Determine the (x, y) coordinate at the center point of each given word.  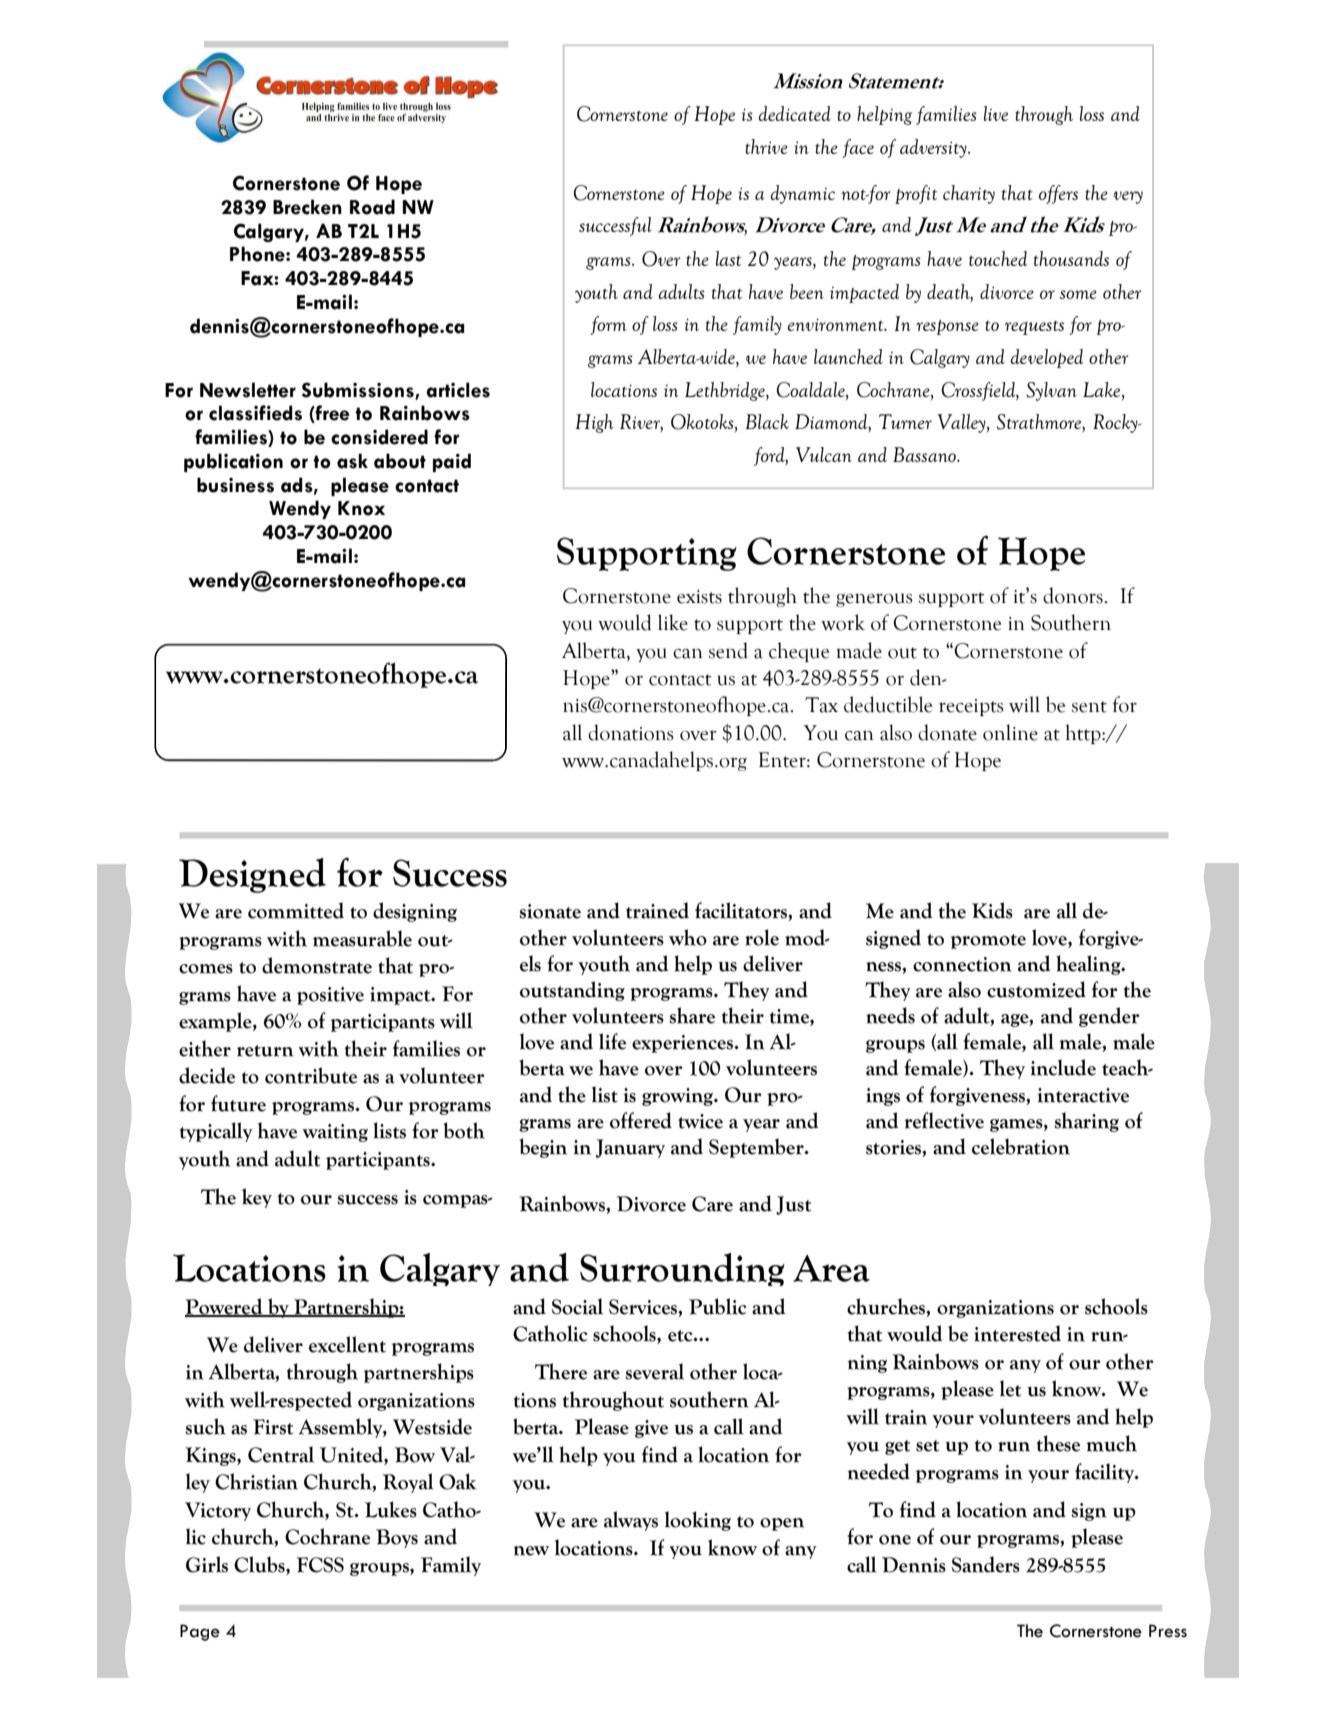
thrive (766, 146)
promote (988, 941)
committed (296, 910)
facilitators (742, 911)
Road (372, 207)
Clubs (260, 1565)
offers (1058, 194)
